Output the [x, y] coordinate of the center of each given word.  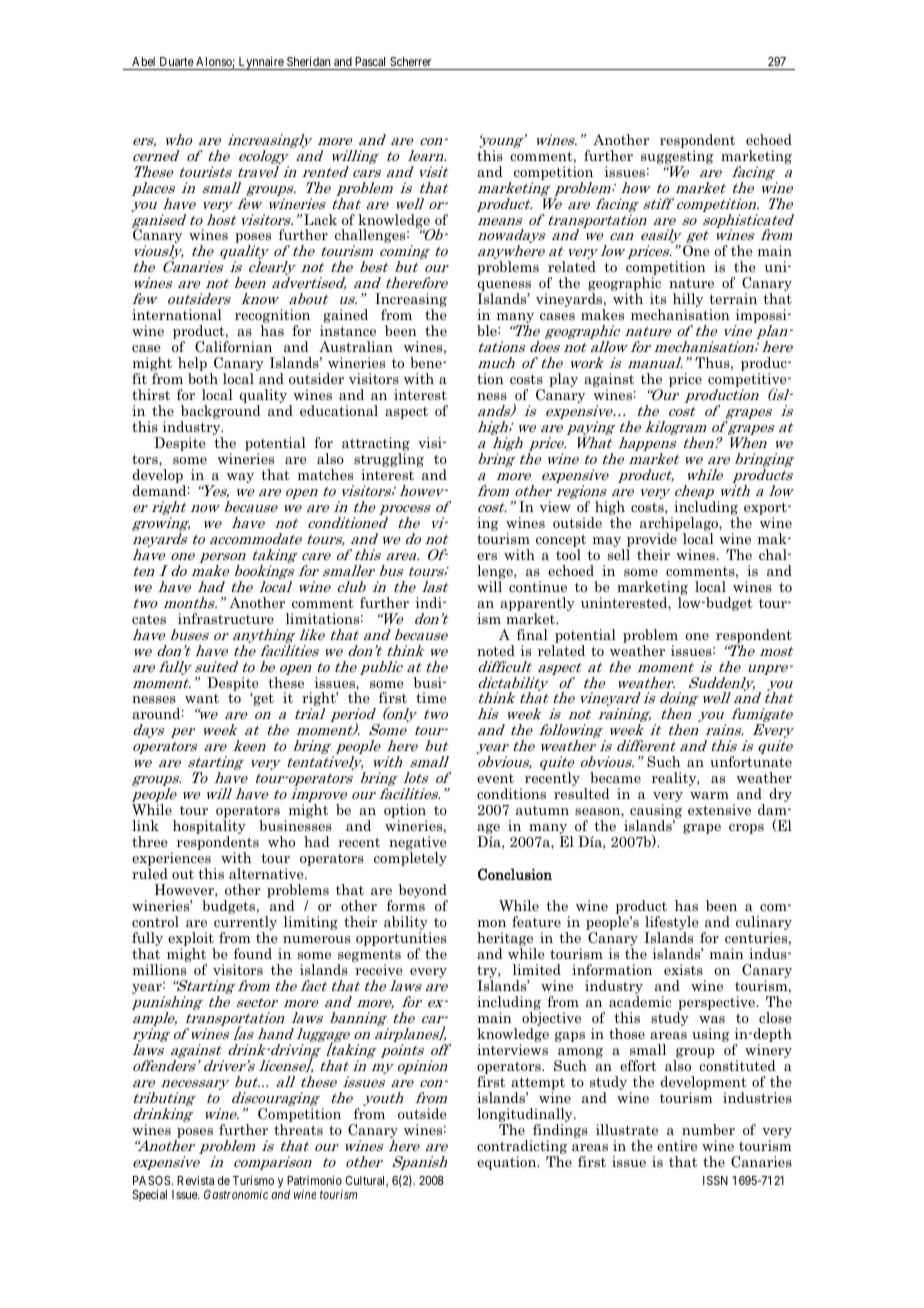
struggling [389, 461]
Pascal [370, 61]
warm [709, 795]
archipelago [680, 525]
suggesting [677, 157]
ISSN [715, 1180]
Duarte [177, 61]
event [495, 778]
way [240, 478]
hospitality [209, 828]
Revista [195, 1180]
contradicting [522, 1147]
